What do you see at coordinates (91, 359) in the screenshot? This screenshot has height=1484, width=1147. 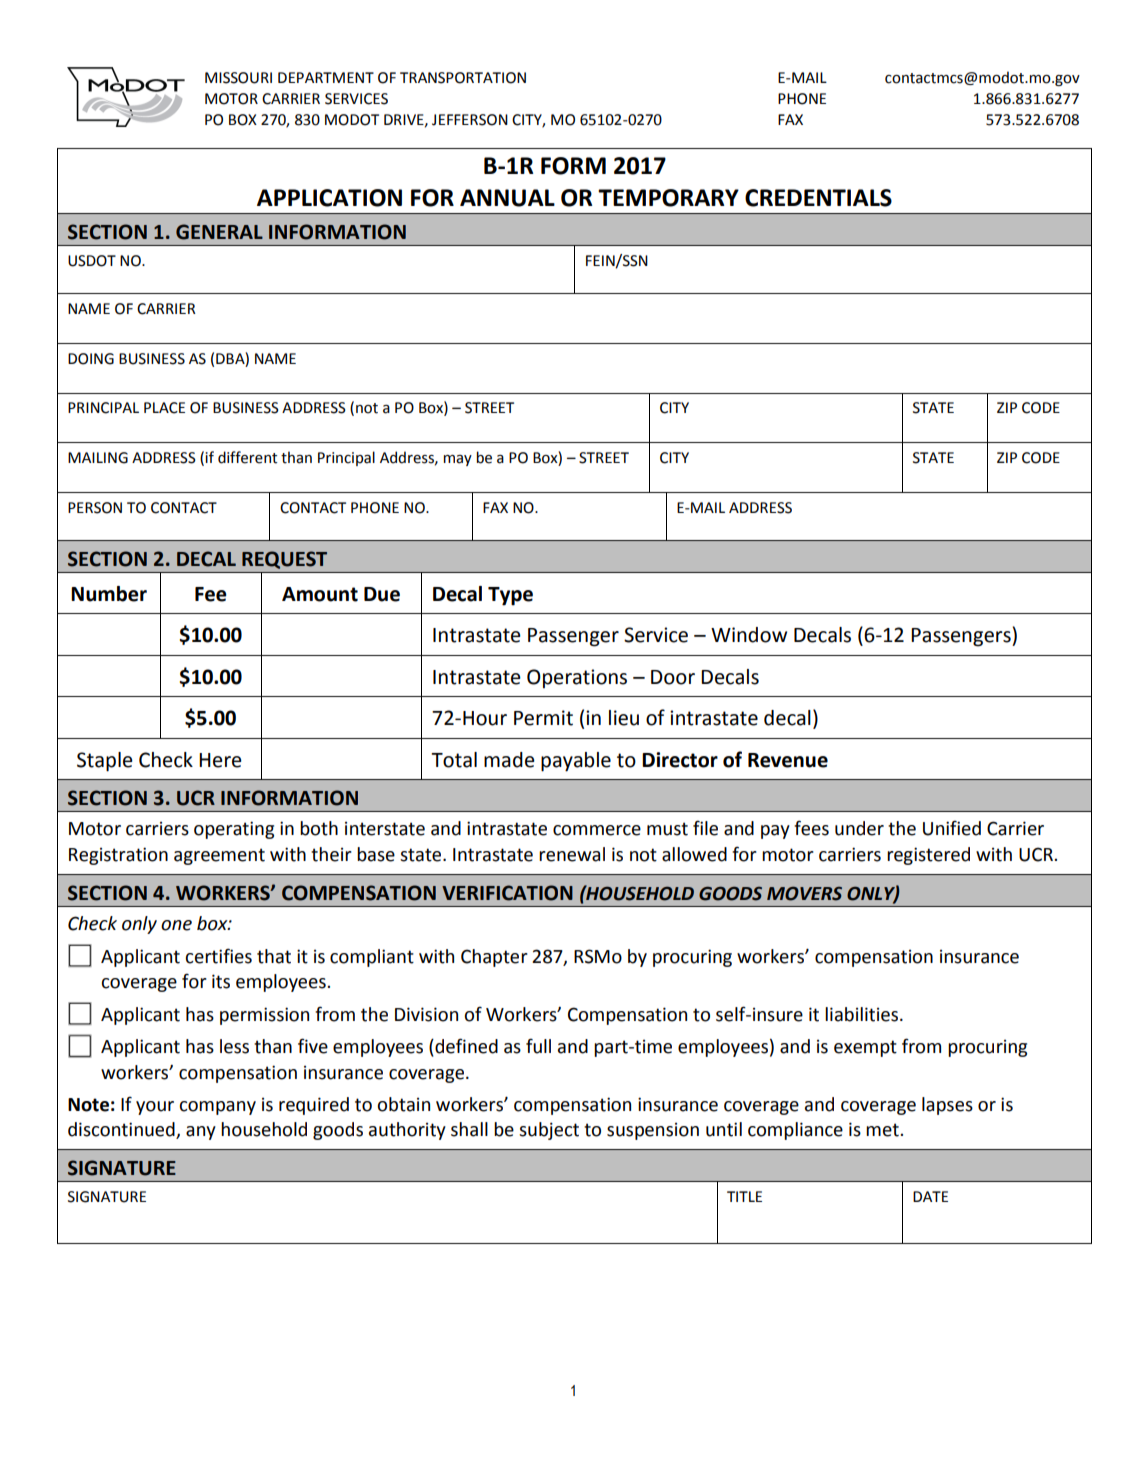 I see `DOING` at bounding box center [91, 359].
